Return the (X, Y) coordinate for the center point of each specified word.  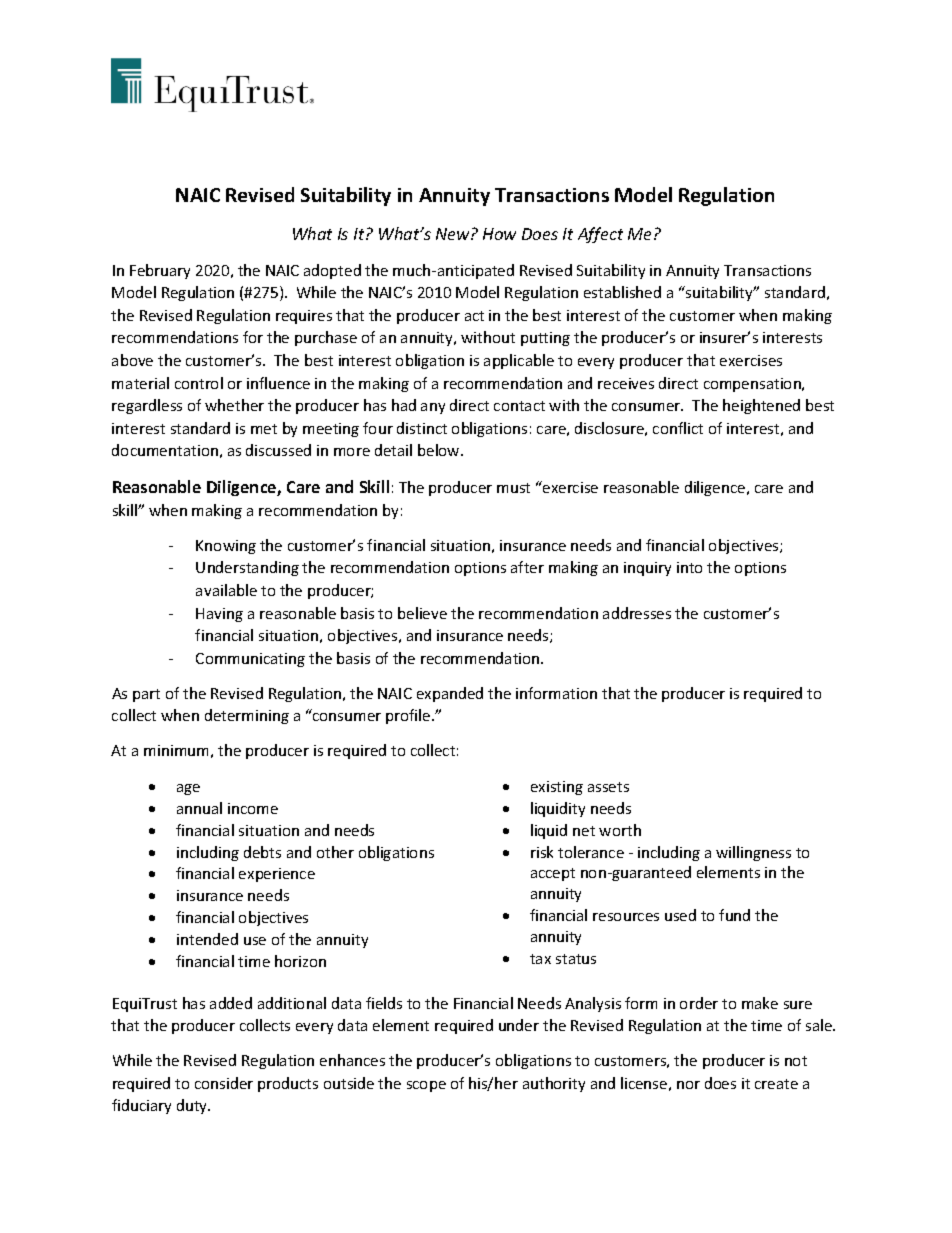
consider (224, 1083)
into (689, 567)
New (454, 234)
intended (207, 939)
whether (234, 405)
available (226, 590)
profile (409, 716)
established (622, 292)
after (527, 567)
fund (734, 915)
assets (608, 787)
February (160, 271)
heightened (761, 406)
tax (540, 959)
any (433, 408)
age (188, 789)
